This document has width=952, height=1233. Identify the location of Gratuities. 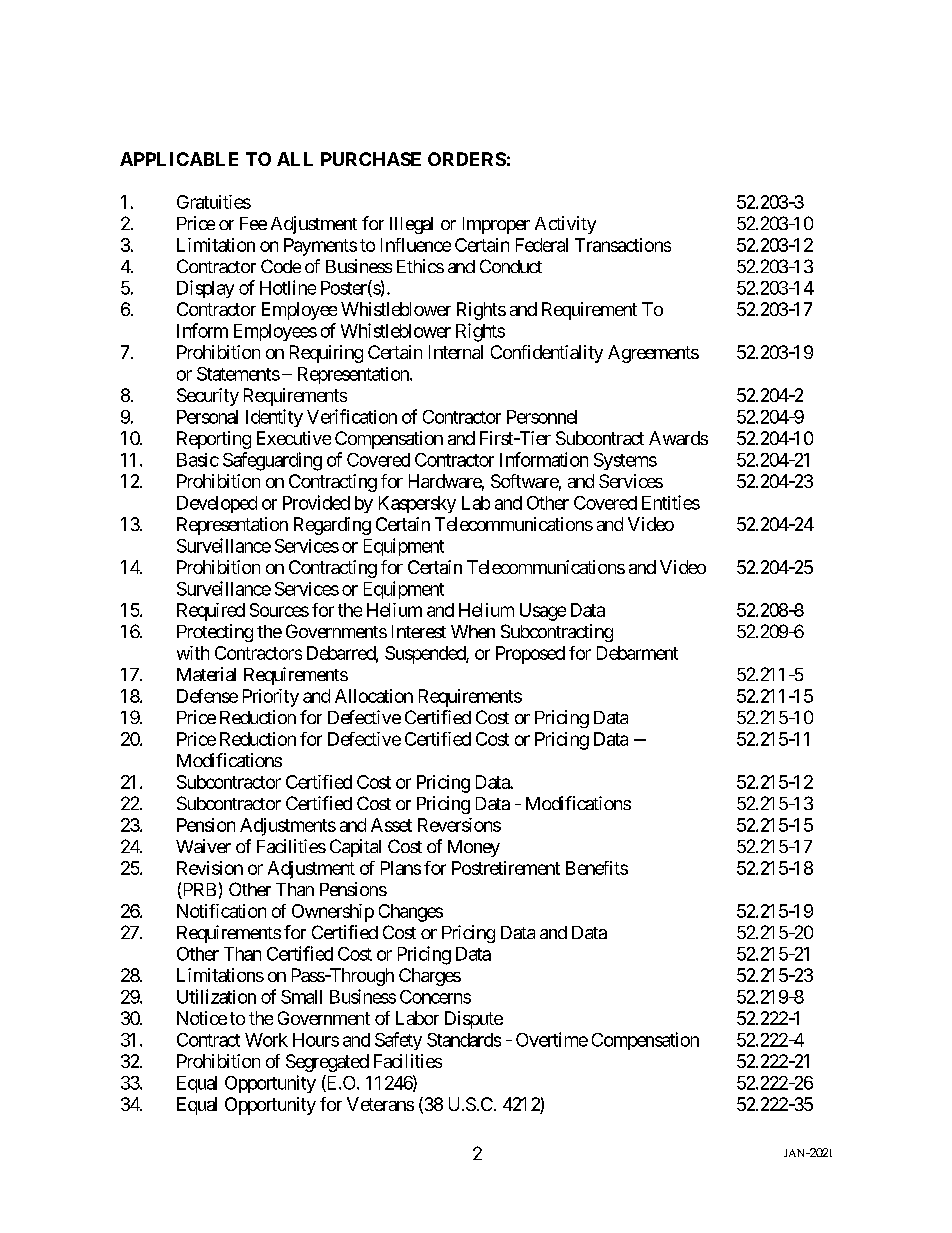
(214, 202).
